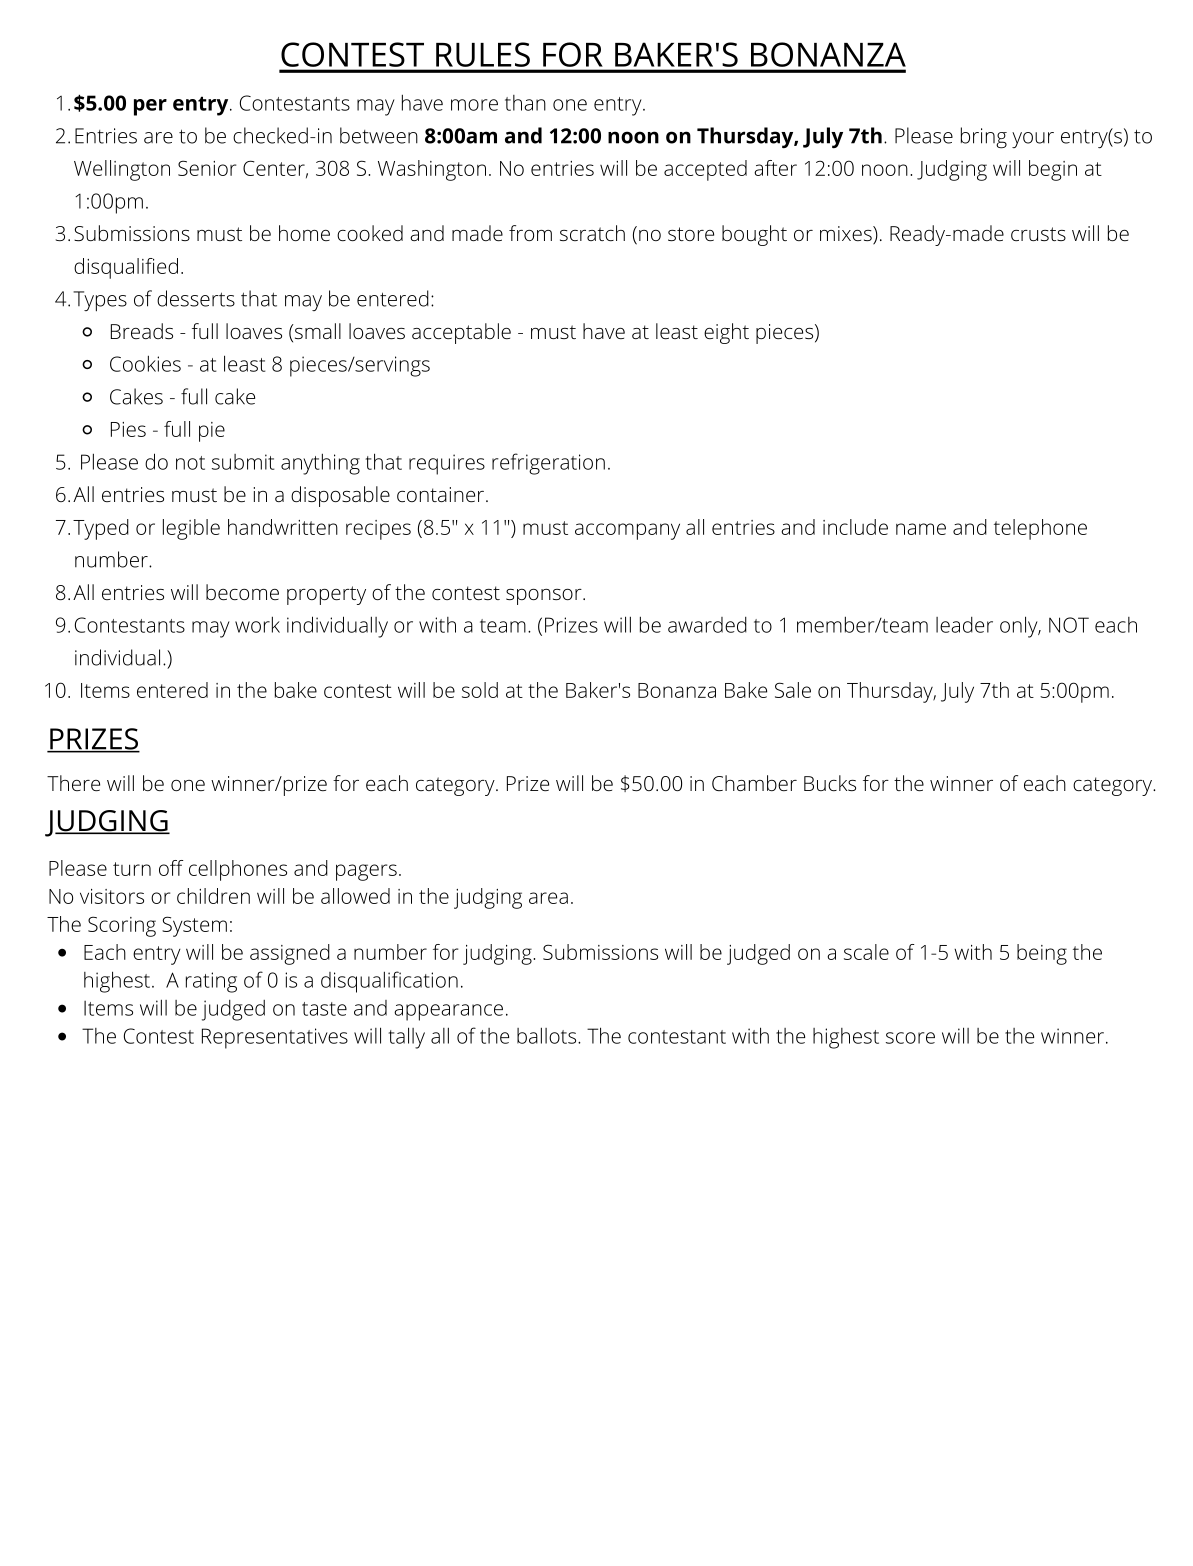  I want to click on refrigeration, so click(548, 464).
